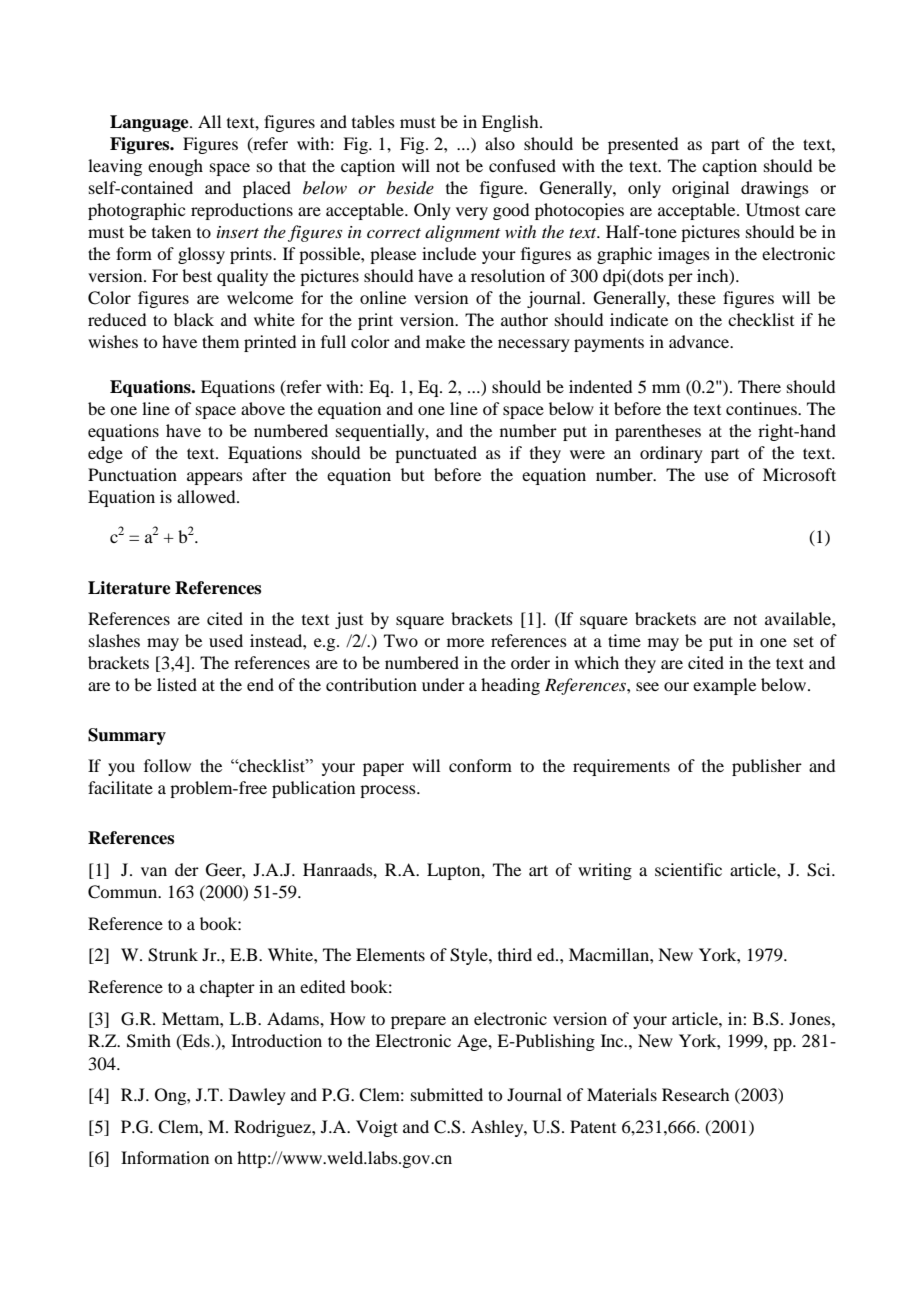  Describe the element at coordinates (500, 143) in the screenshot. I see `also` at that location.
